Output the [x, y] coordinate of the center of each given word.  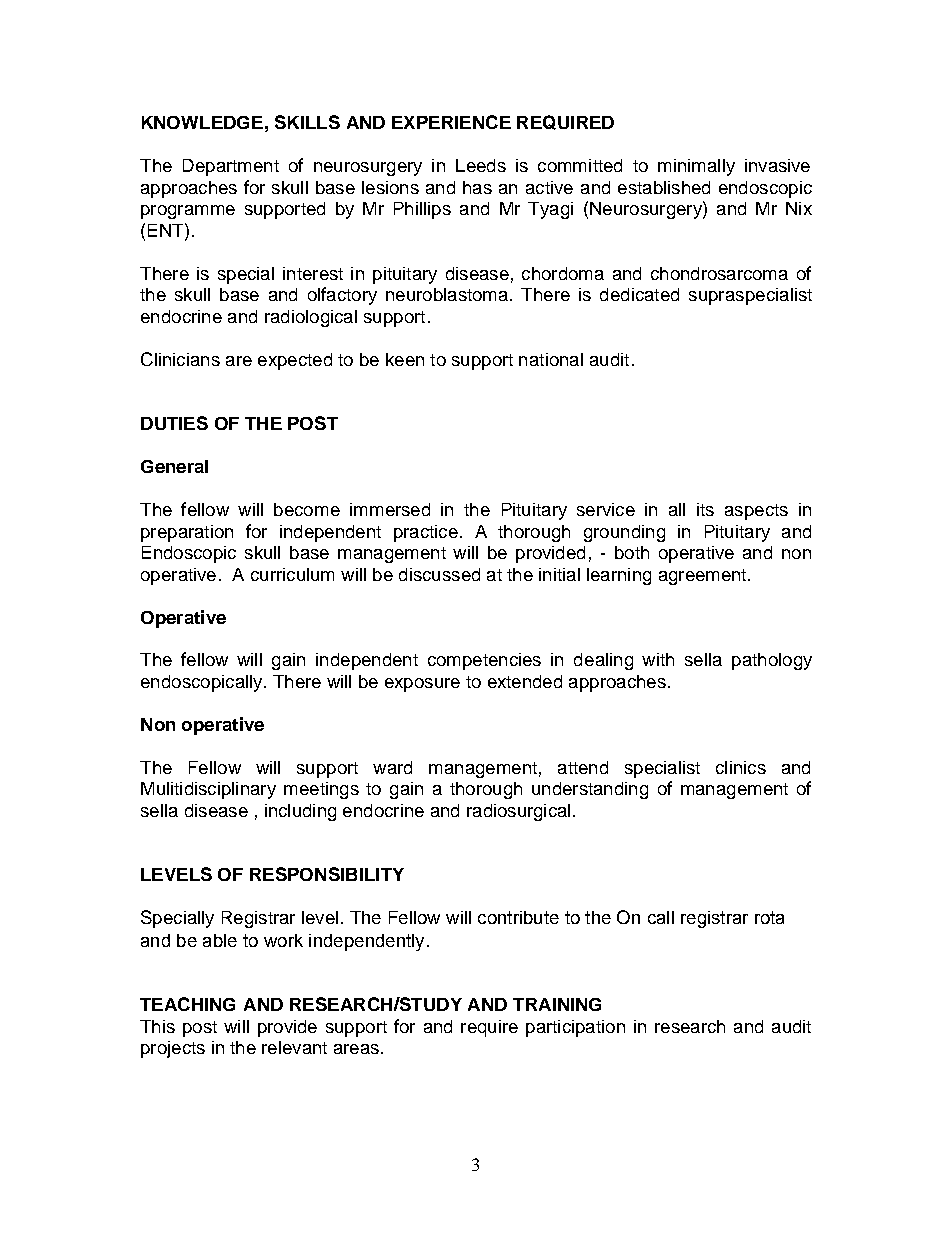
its [705, 509]
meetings [321, 790]
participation [575, 1028]
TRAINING [557, 1004]
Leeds [481, 165]
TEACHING [187, 1004]
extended [525, 681]
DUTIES [174, 423]
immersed [390, 509]
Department [231, 167]
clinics [741, 767]
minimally [696, 167]
